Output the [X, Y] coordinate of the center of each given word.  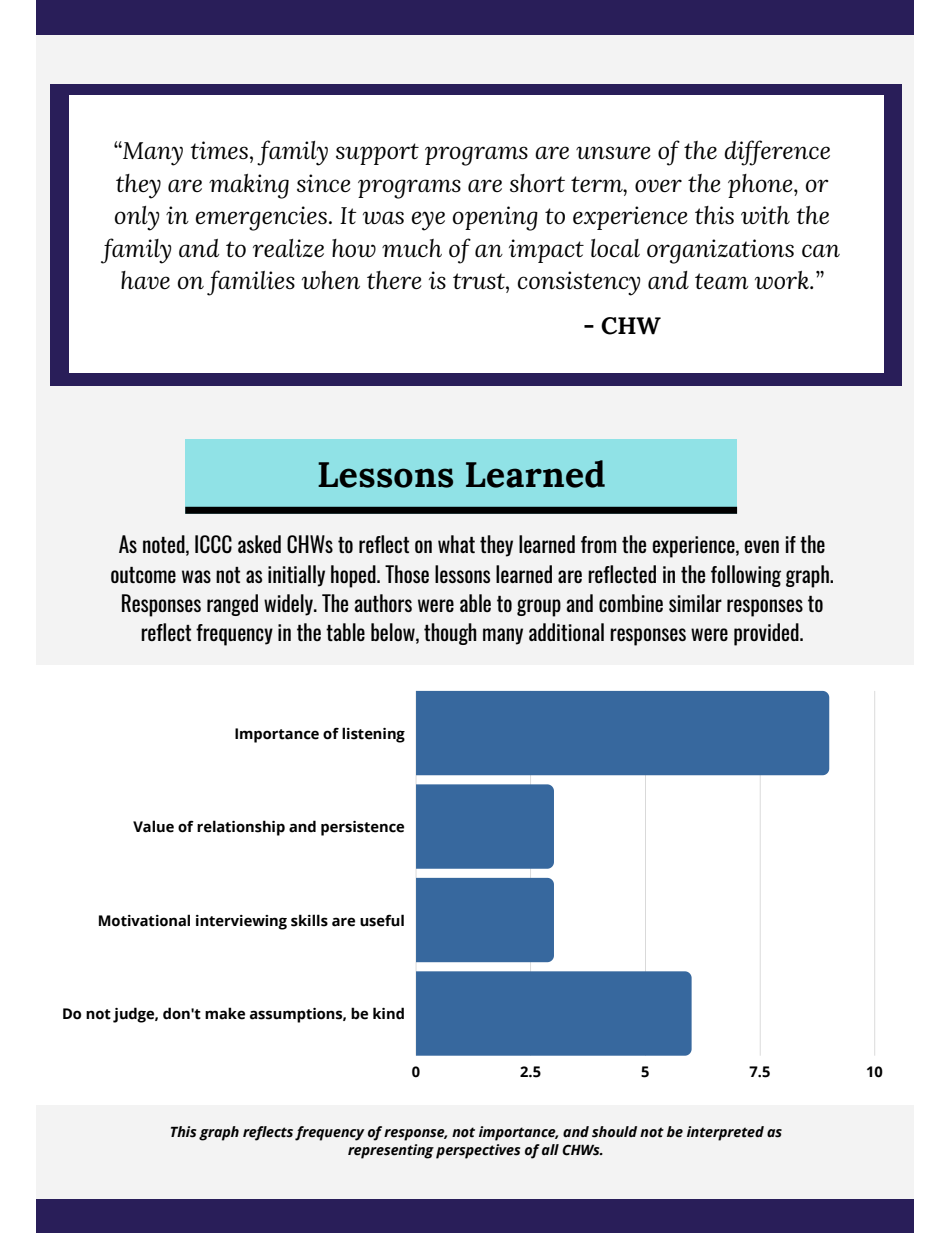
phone [761, 186]
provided [767, 634]
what [456, 544]
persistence [362, 828]
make [225, 1013]
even [761, 546]
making [249, 186]
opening [495, 218]
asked [259, 544]
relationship [241, 828]
